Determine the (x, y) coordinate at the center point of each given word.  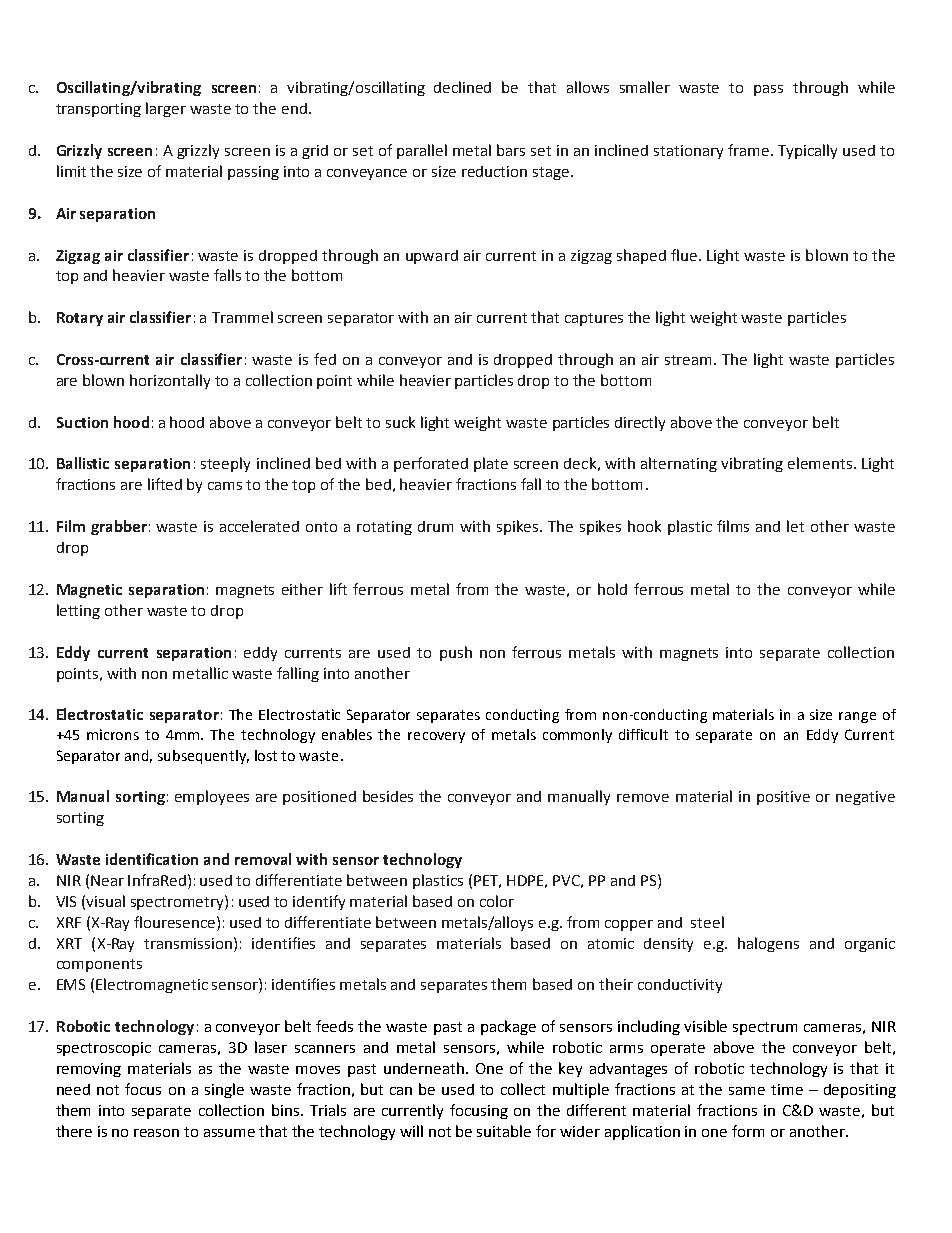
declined (462, 87)
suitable (504, 1131)
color (497, 901)
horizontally (170, 381)
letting (78, 611)
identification (152, 859)
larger (166, 109)
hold (612, 589)
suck (400, 422)
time (787, 1089)
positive (783, 798)
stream (690, 360)
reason (156, 1133)
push (456, 653)
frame (748, 150)
